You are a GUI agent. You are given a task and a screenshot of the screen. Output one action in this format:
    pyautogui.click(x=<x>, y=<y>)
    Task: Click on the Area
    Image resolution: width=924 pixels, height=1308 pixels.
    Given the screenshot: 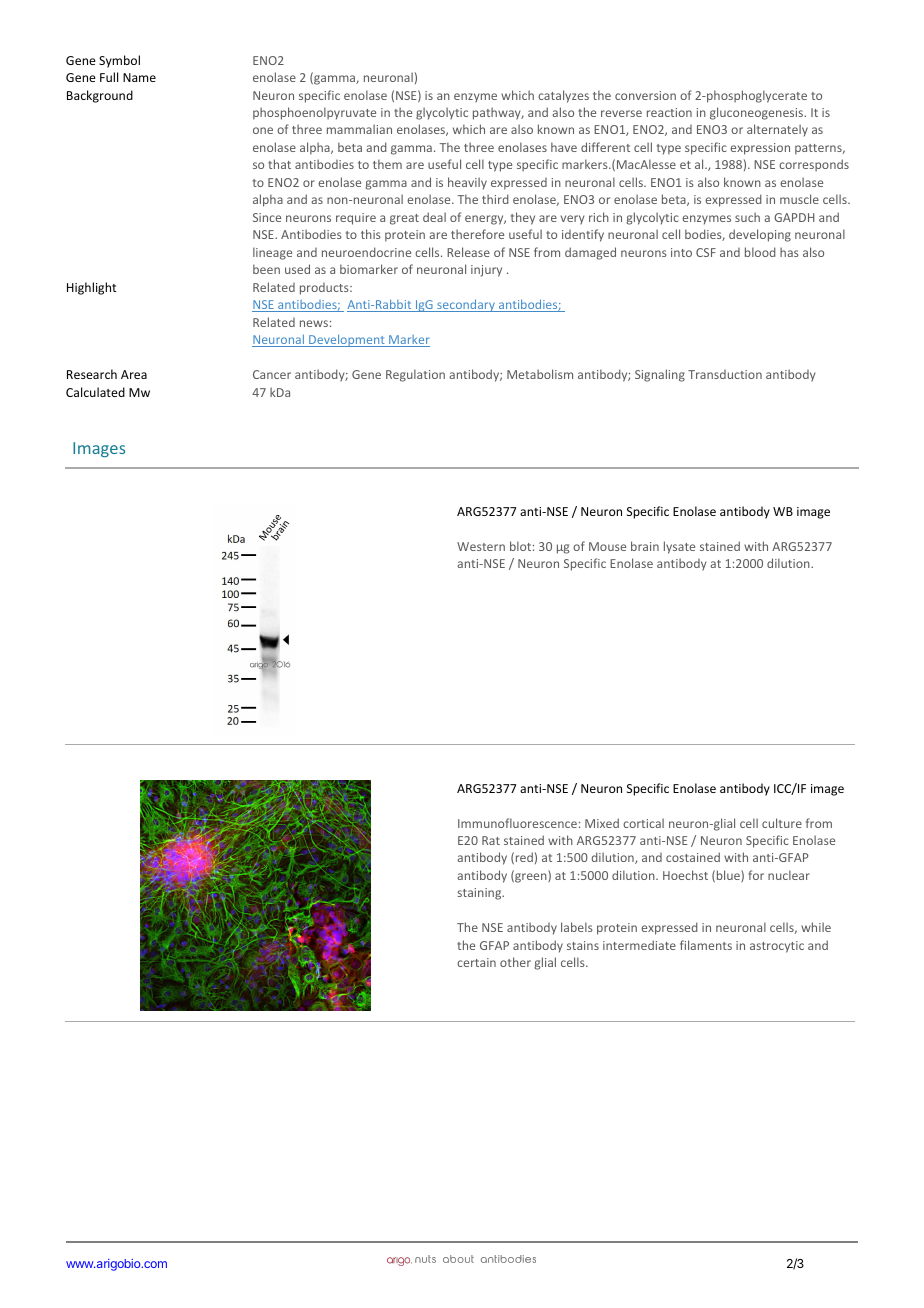 What is the action you would take?
    pyautogui.click(x=134, y=374)
